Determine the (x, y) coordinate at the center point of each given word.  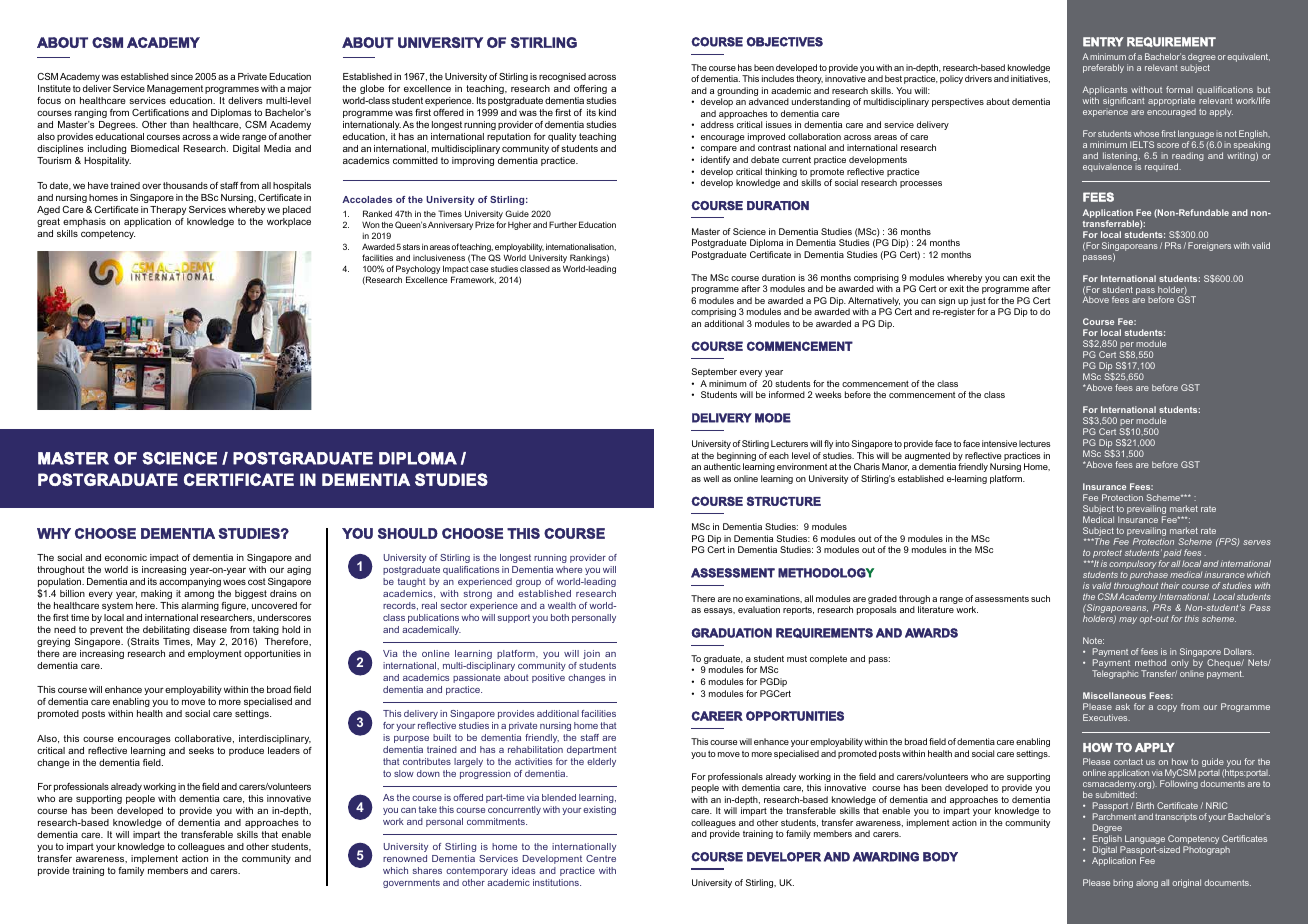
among (199, 595)
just (978, 303)
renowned (405, 858)
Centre (601, 858)
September (714, 372)
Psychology (418, 271)
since (182, 76)
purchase (1149, 577)
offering (590, 89)
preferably (1103, 68)
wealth (562, 605)
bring (1123, 883)
